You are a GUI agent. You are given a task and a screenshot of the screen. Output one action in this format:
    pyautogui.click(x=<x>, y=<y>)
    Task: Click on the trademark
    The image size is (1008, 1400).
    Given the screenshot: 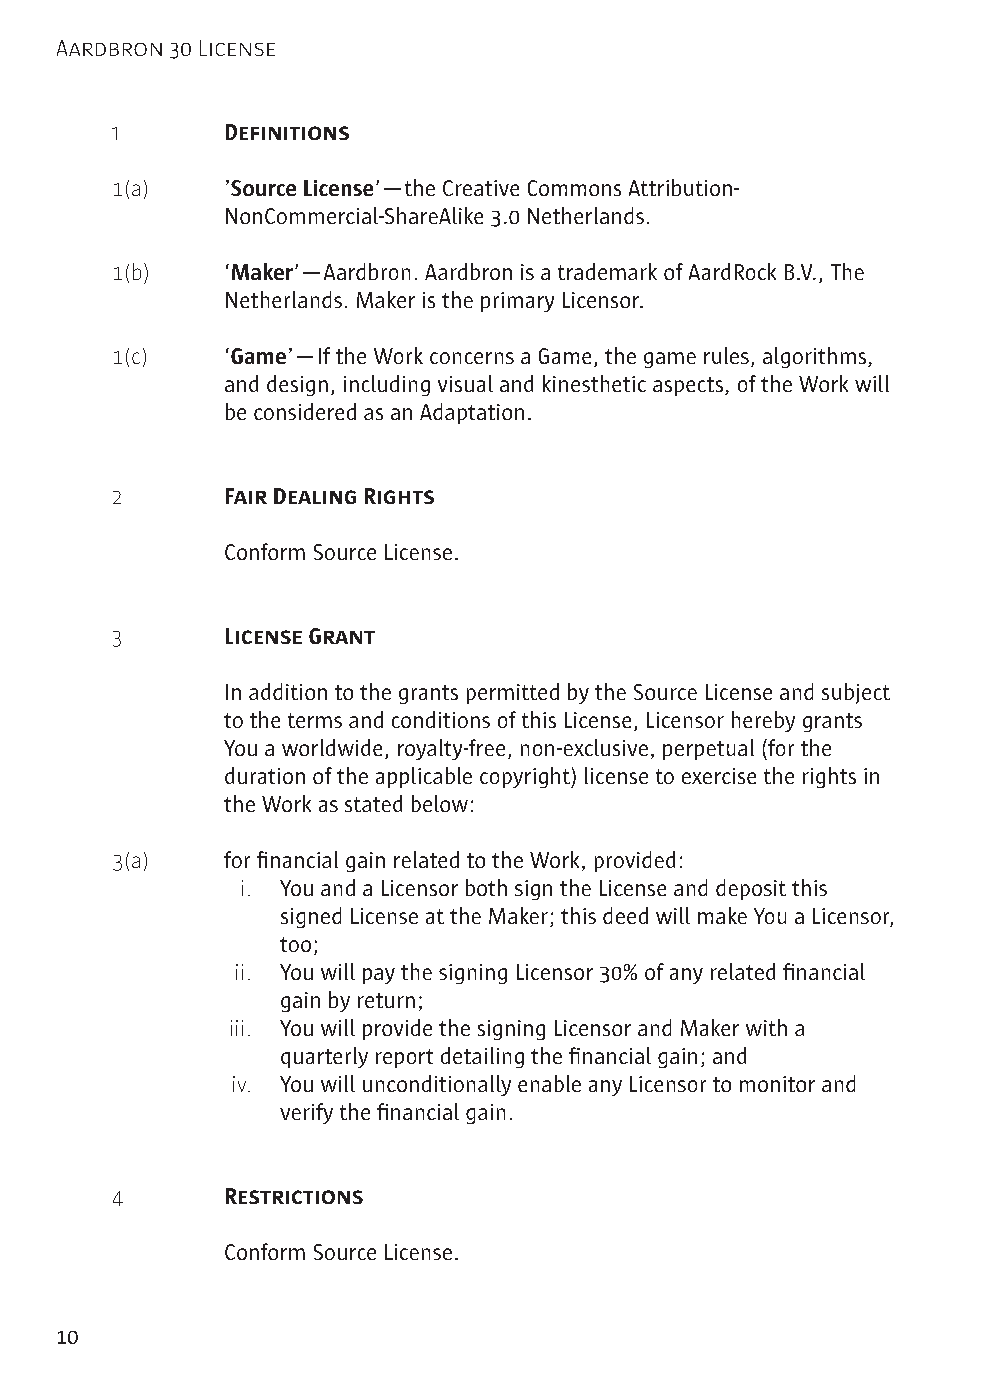 What is the action you would take?
    pyautogui.click(x=607, y=271)
